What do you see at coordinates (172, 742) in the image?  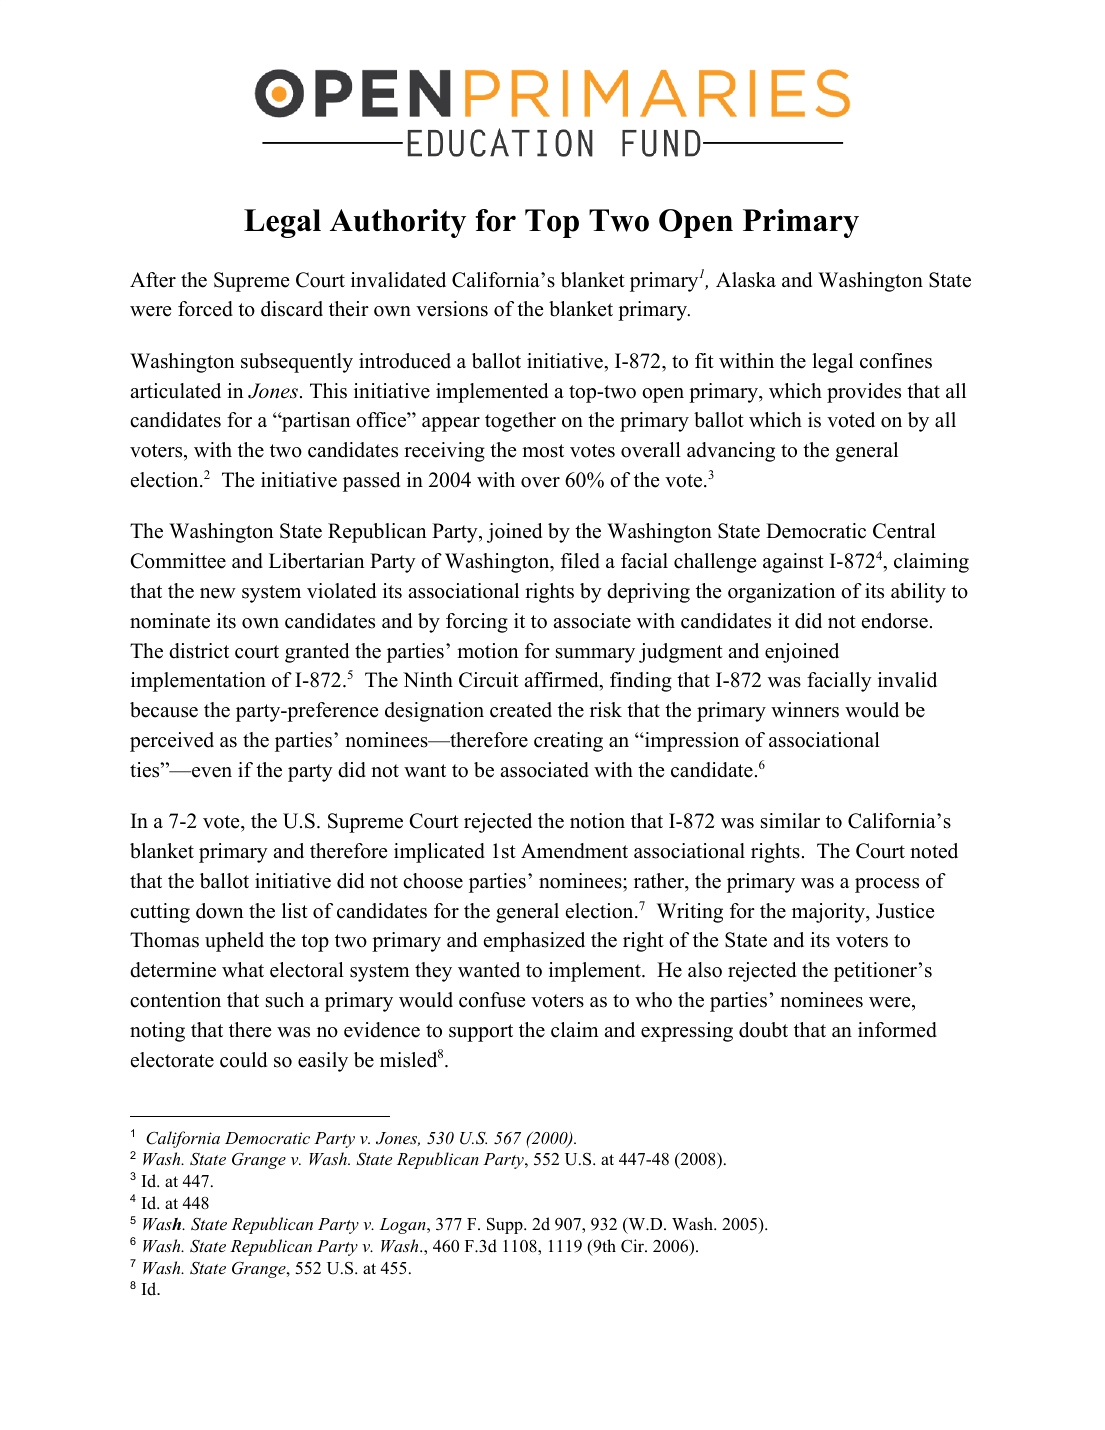 I see `perceived` at bounding box center [172, 742].
